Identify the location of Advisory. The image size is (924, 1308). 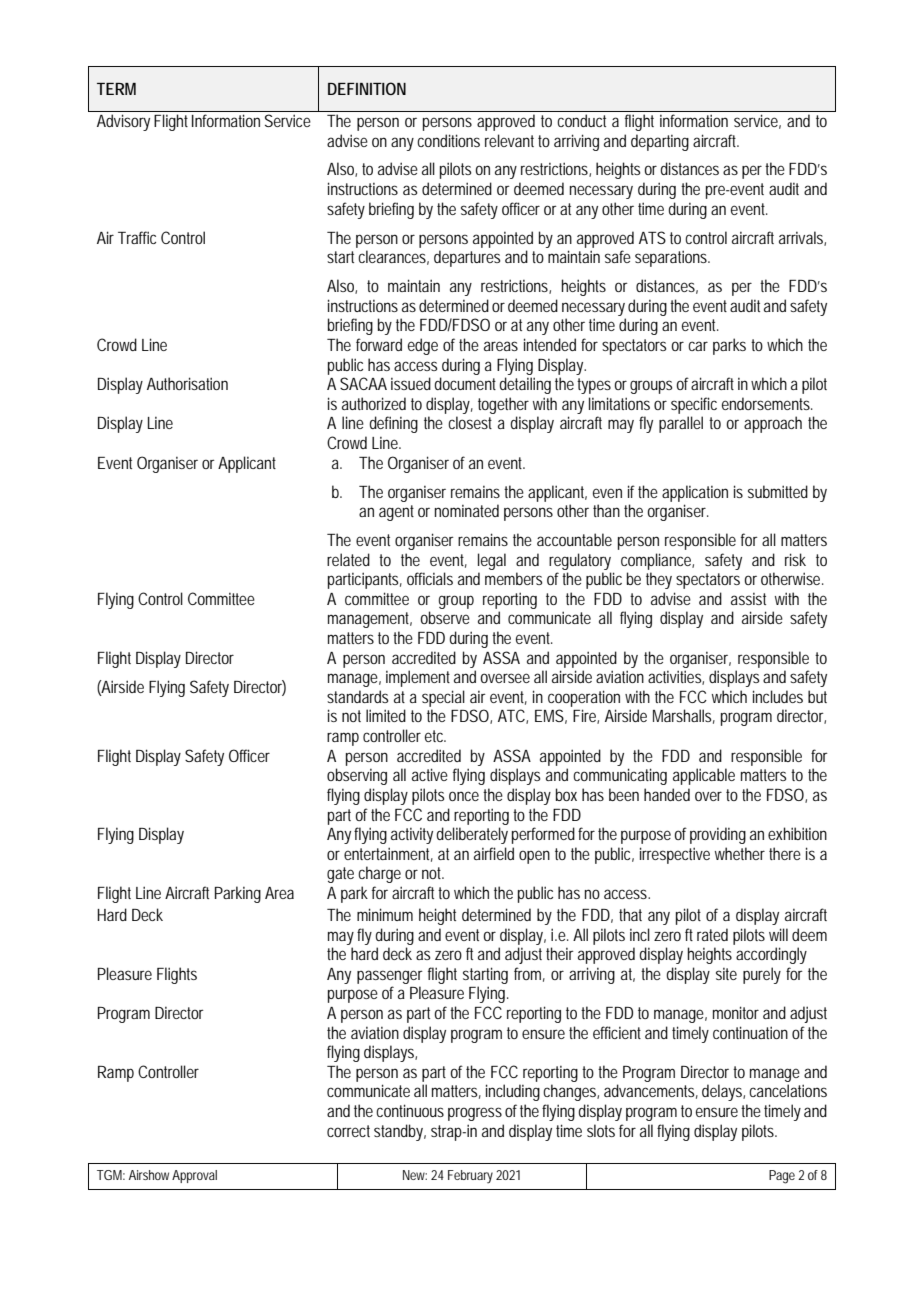
(123, 122).
